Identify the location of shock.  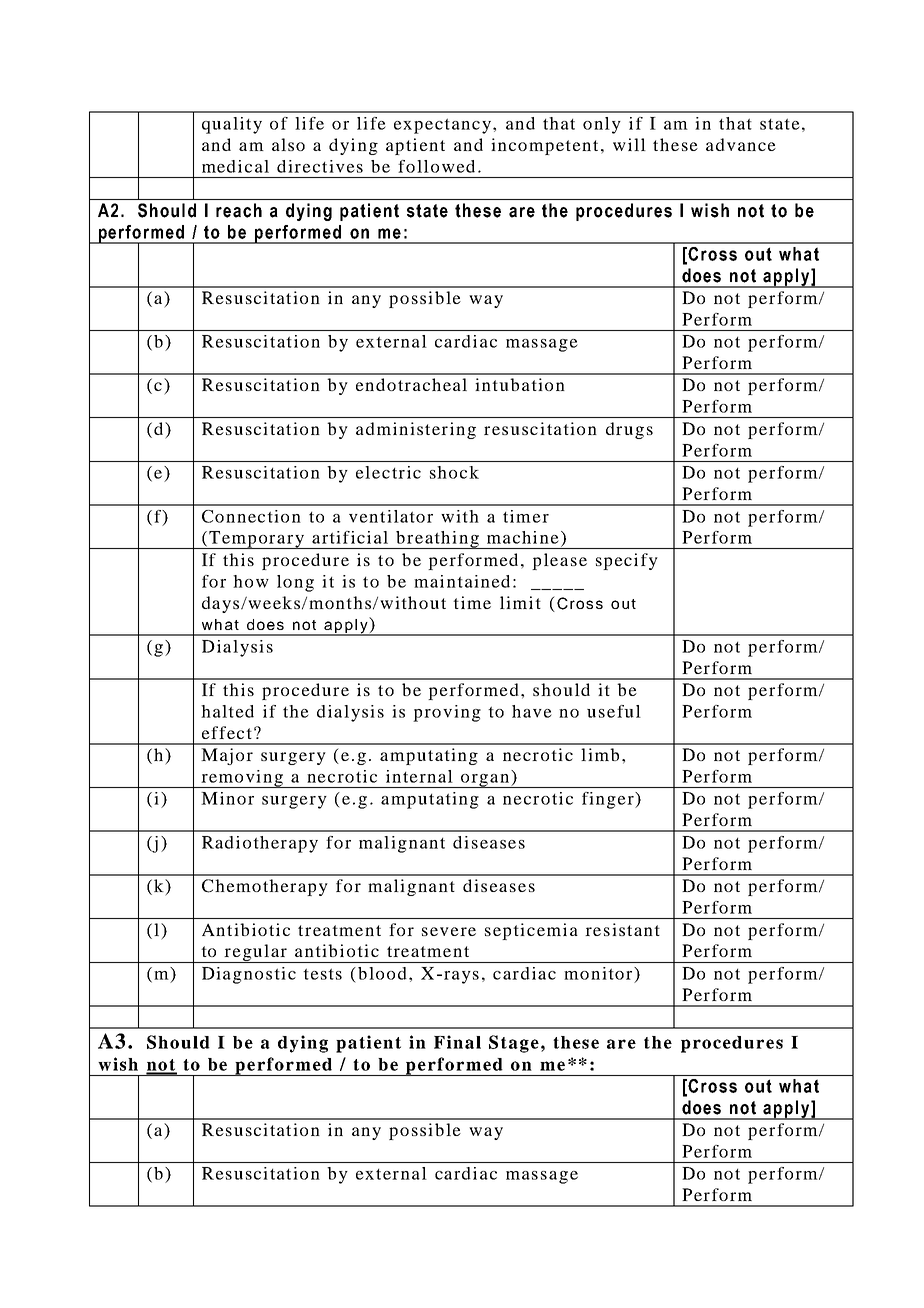
(454, 472).
